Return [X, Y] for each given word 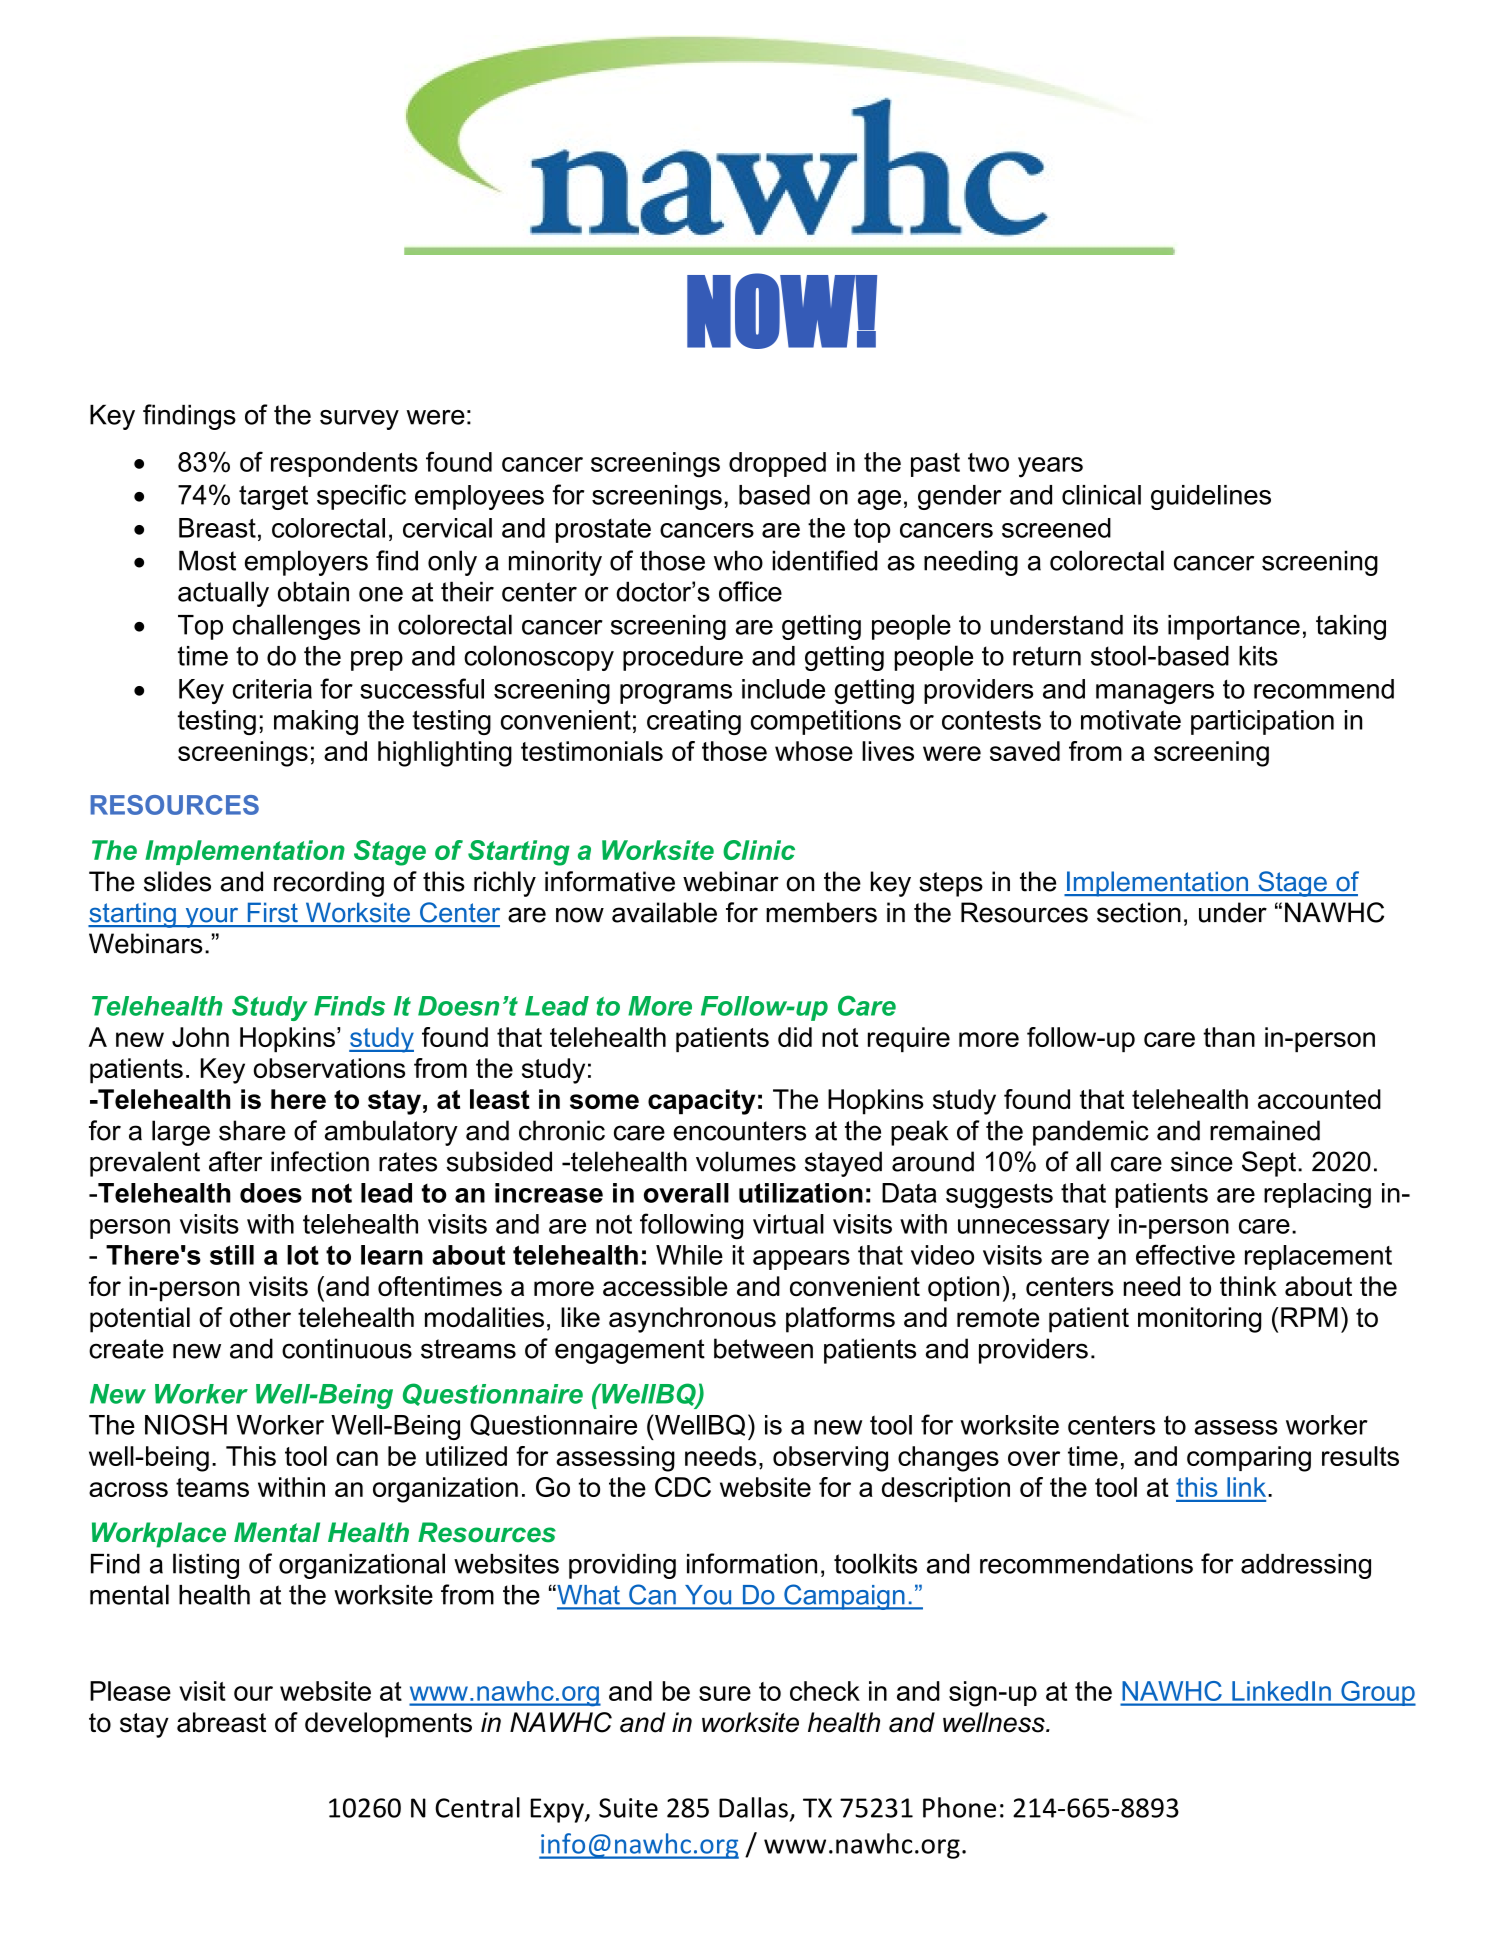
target [273, 497]
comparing [1249, 1459]
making [316, 722]
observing [830, 1459]
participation [1262, 722]
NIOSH [186, 1424]
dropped [777, 464]
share [252, 1130]
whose [814, 751]
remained [1265, 1130]
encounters [739, 1131]
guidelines [1211, 497]
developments [388, 1725]
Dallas [753, 1807]
